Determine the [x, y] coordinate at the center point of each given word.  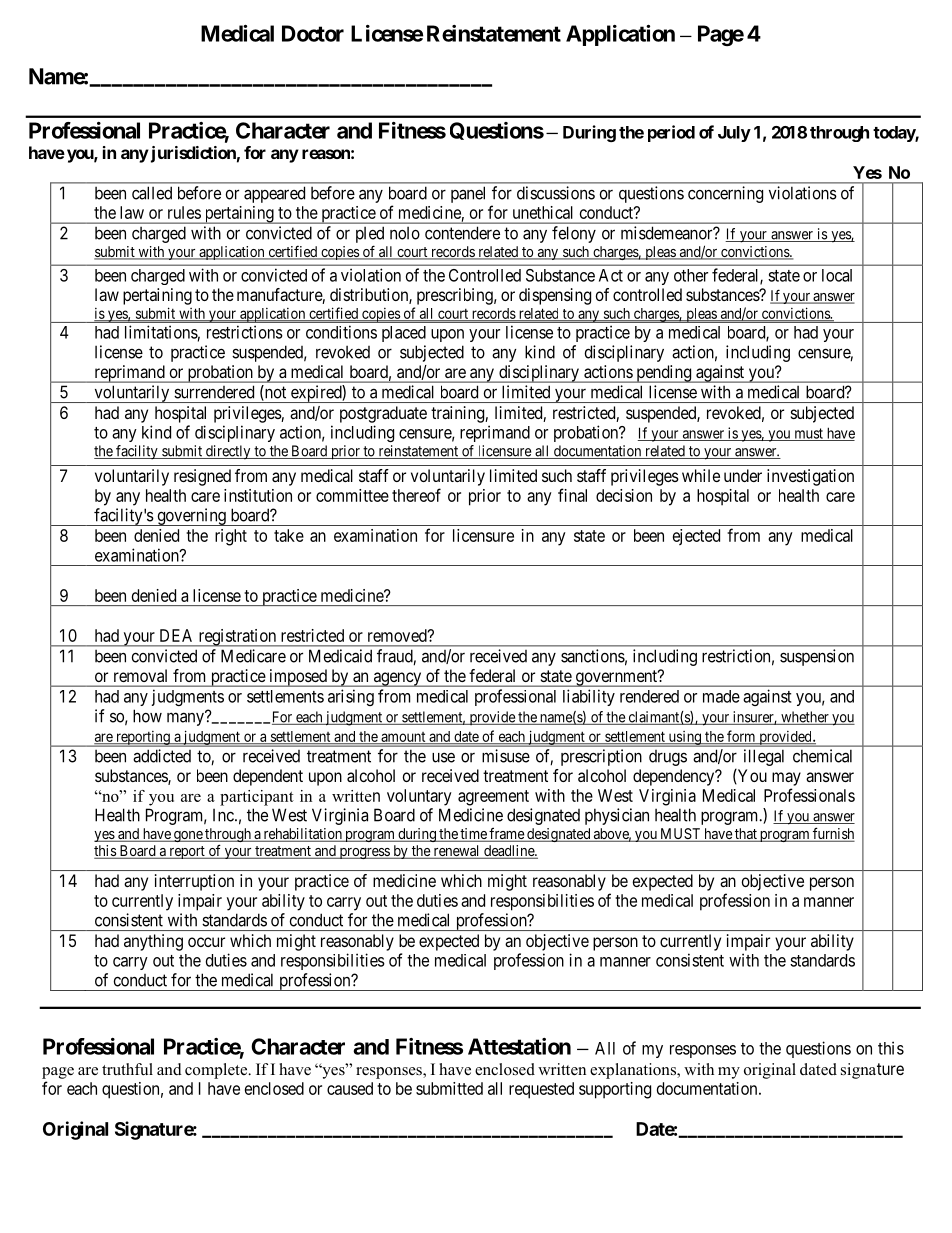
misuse [506, 756]
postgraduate [383, 414]
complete [217, 1071]
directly [228, 452]
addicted [162, 756]
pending [664, 374]
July [734, 134]
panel [468, 194]
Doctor [313, 33]
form [741, 737]
